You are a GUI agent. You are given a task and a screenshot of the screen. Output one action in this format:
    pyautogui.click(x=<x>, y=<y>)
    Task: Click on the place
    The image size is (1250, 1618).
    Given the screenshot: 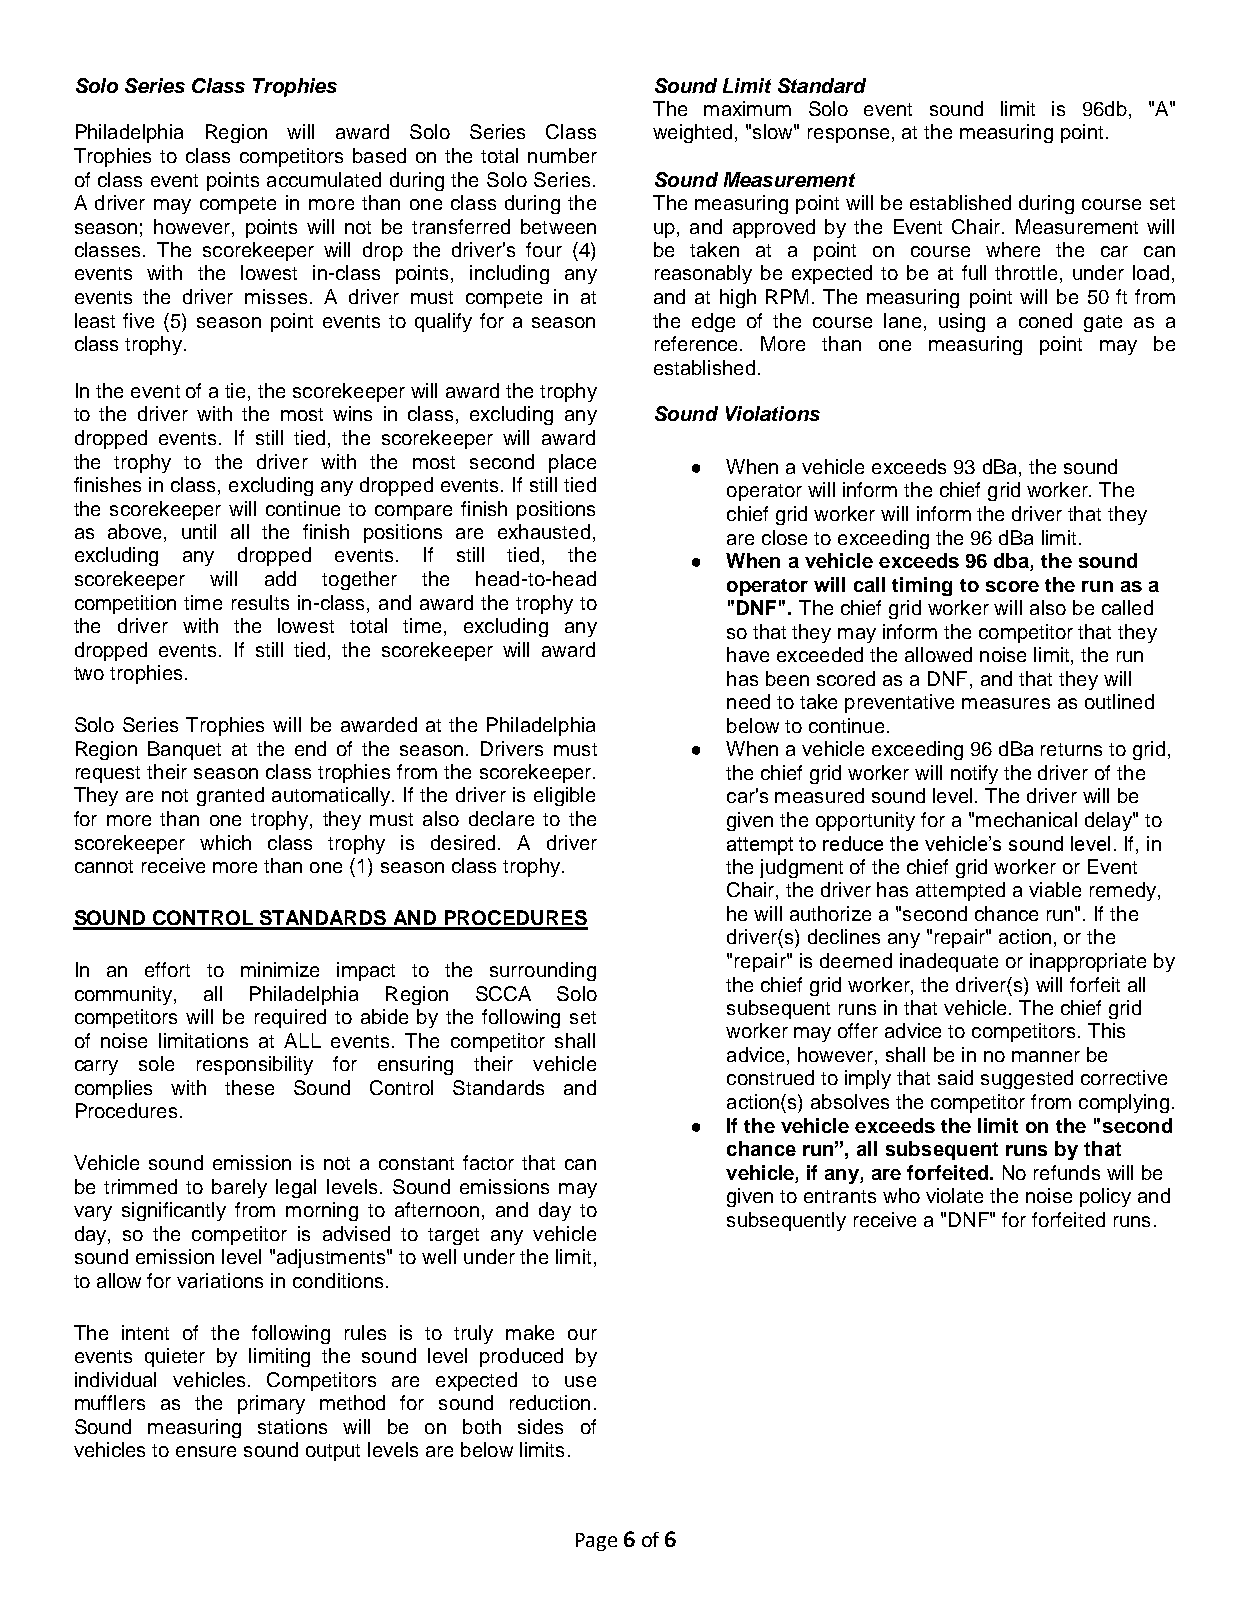 What is the action you would take?
    pyautogui.click(x=572, y=463)
